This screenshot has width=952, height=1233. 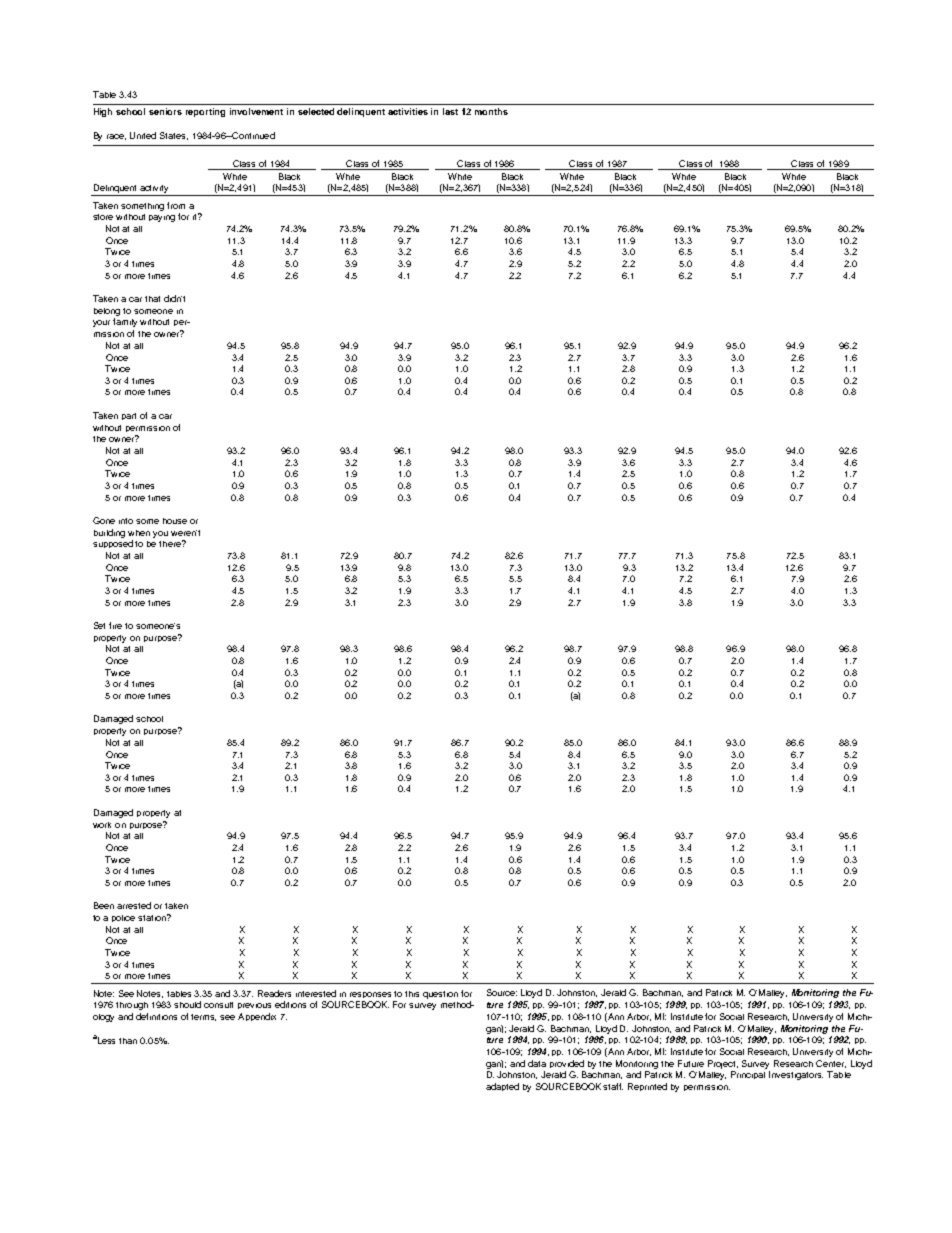 What do you see at coordinates (175, 521) in the screenshot?
I see `house` at bounding box center [175, 521].
